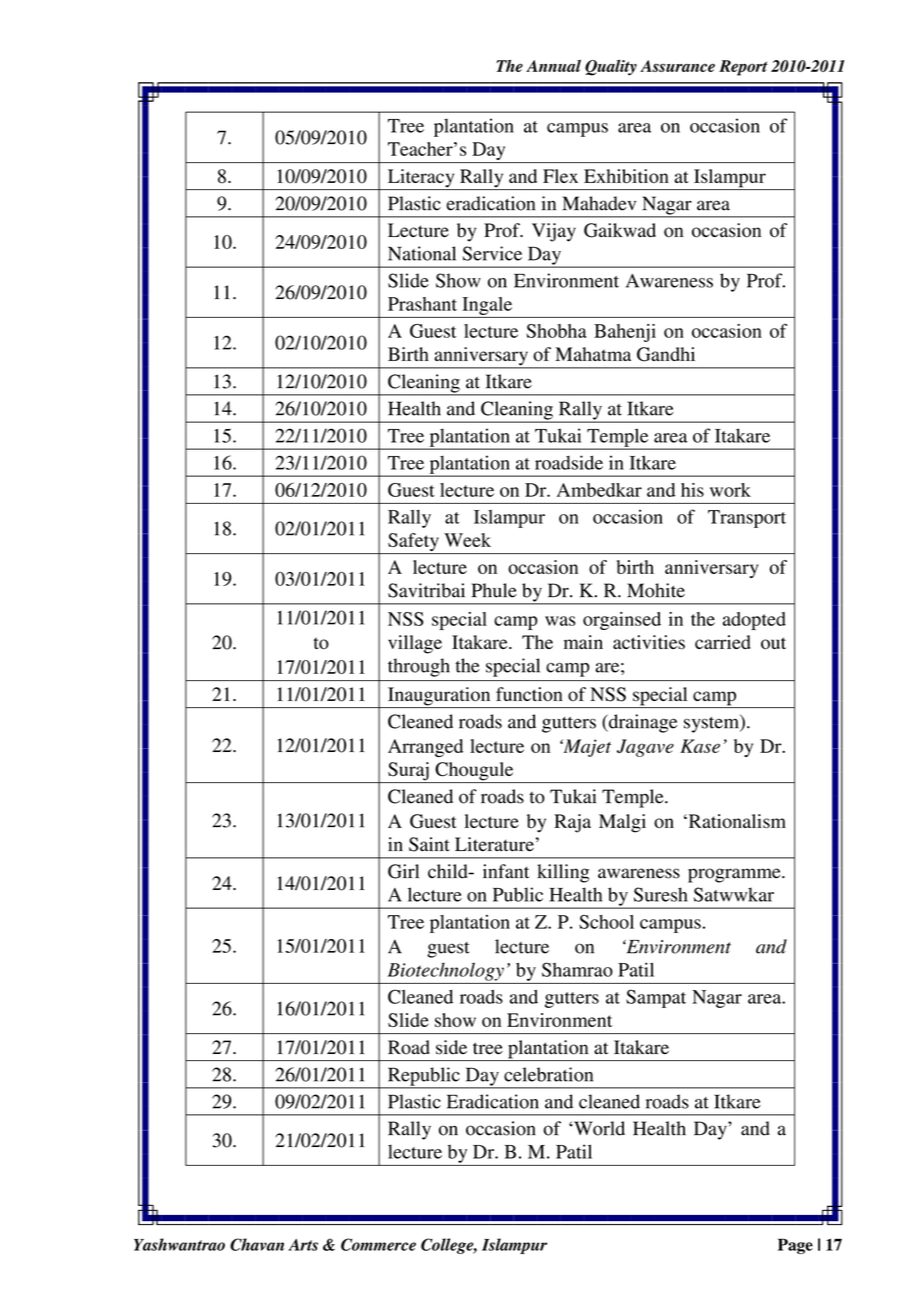  I want to click on was, so click(560, 621).
